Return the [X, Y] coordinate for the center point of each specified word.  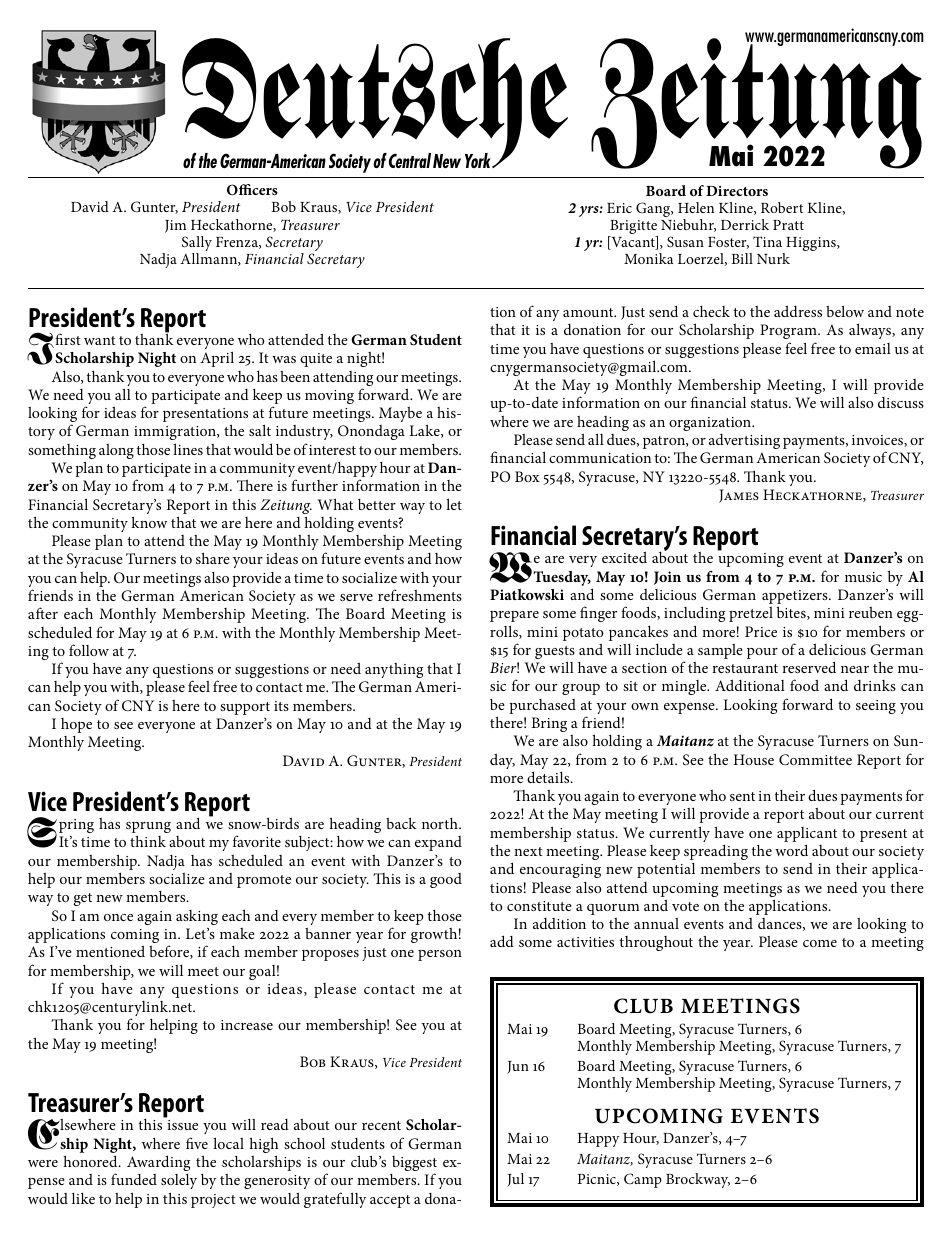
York [479, 160]
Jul [515, 1180]
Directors [737, 191]
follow [89, 650]
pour [762, 653]
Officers [252, 189]
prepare [514, 616]
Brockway [698, 1180]
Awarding [158, 1163]
